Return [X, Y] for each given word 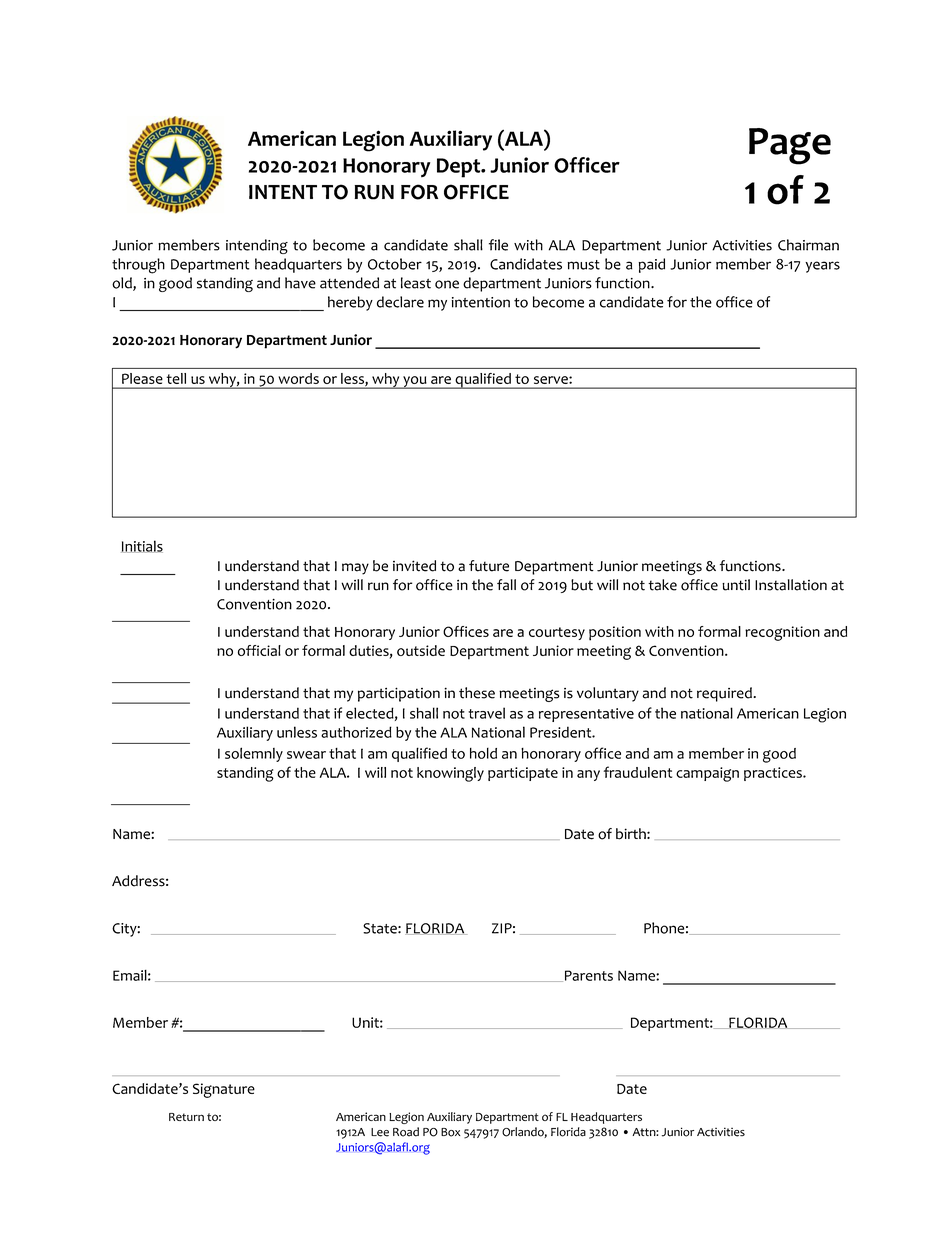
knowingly [450, 774]
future [489, 566]
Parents [587, 976]
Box [450, 1132]
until [736, 585]
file [498, 245]
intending [257, 246]
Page [790, 146]
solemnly [254, 754]
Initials [142, 546]
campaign [707, 774]
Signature [224, 1090]
